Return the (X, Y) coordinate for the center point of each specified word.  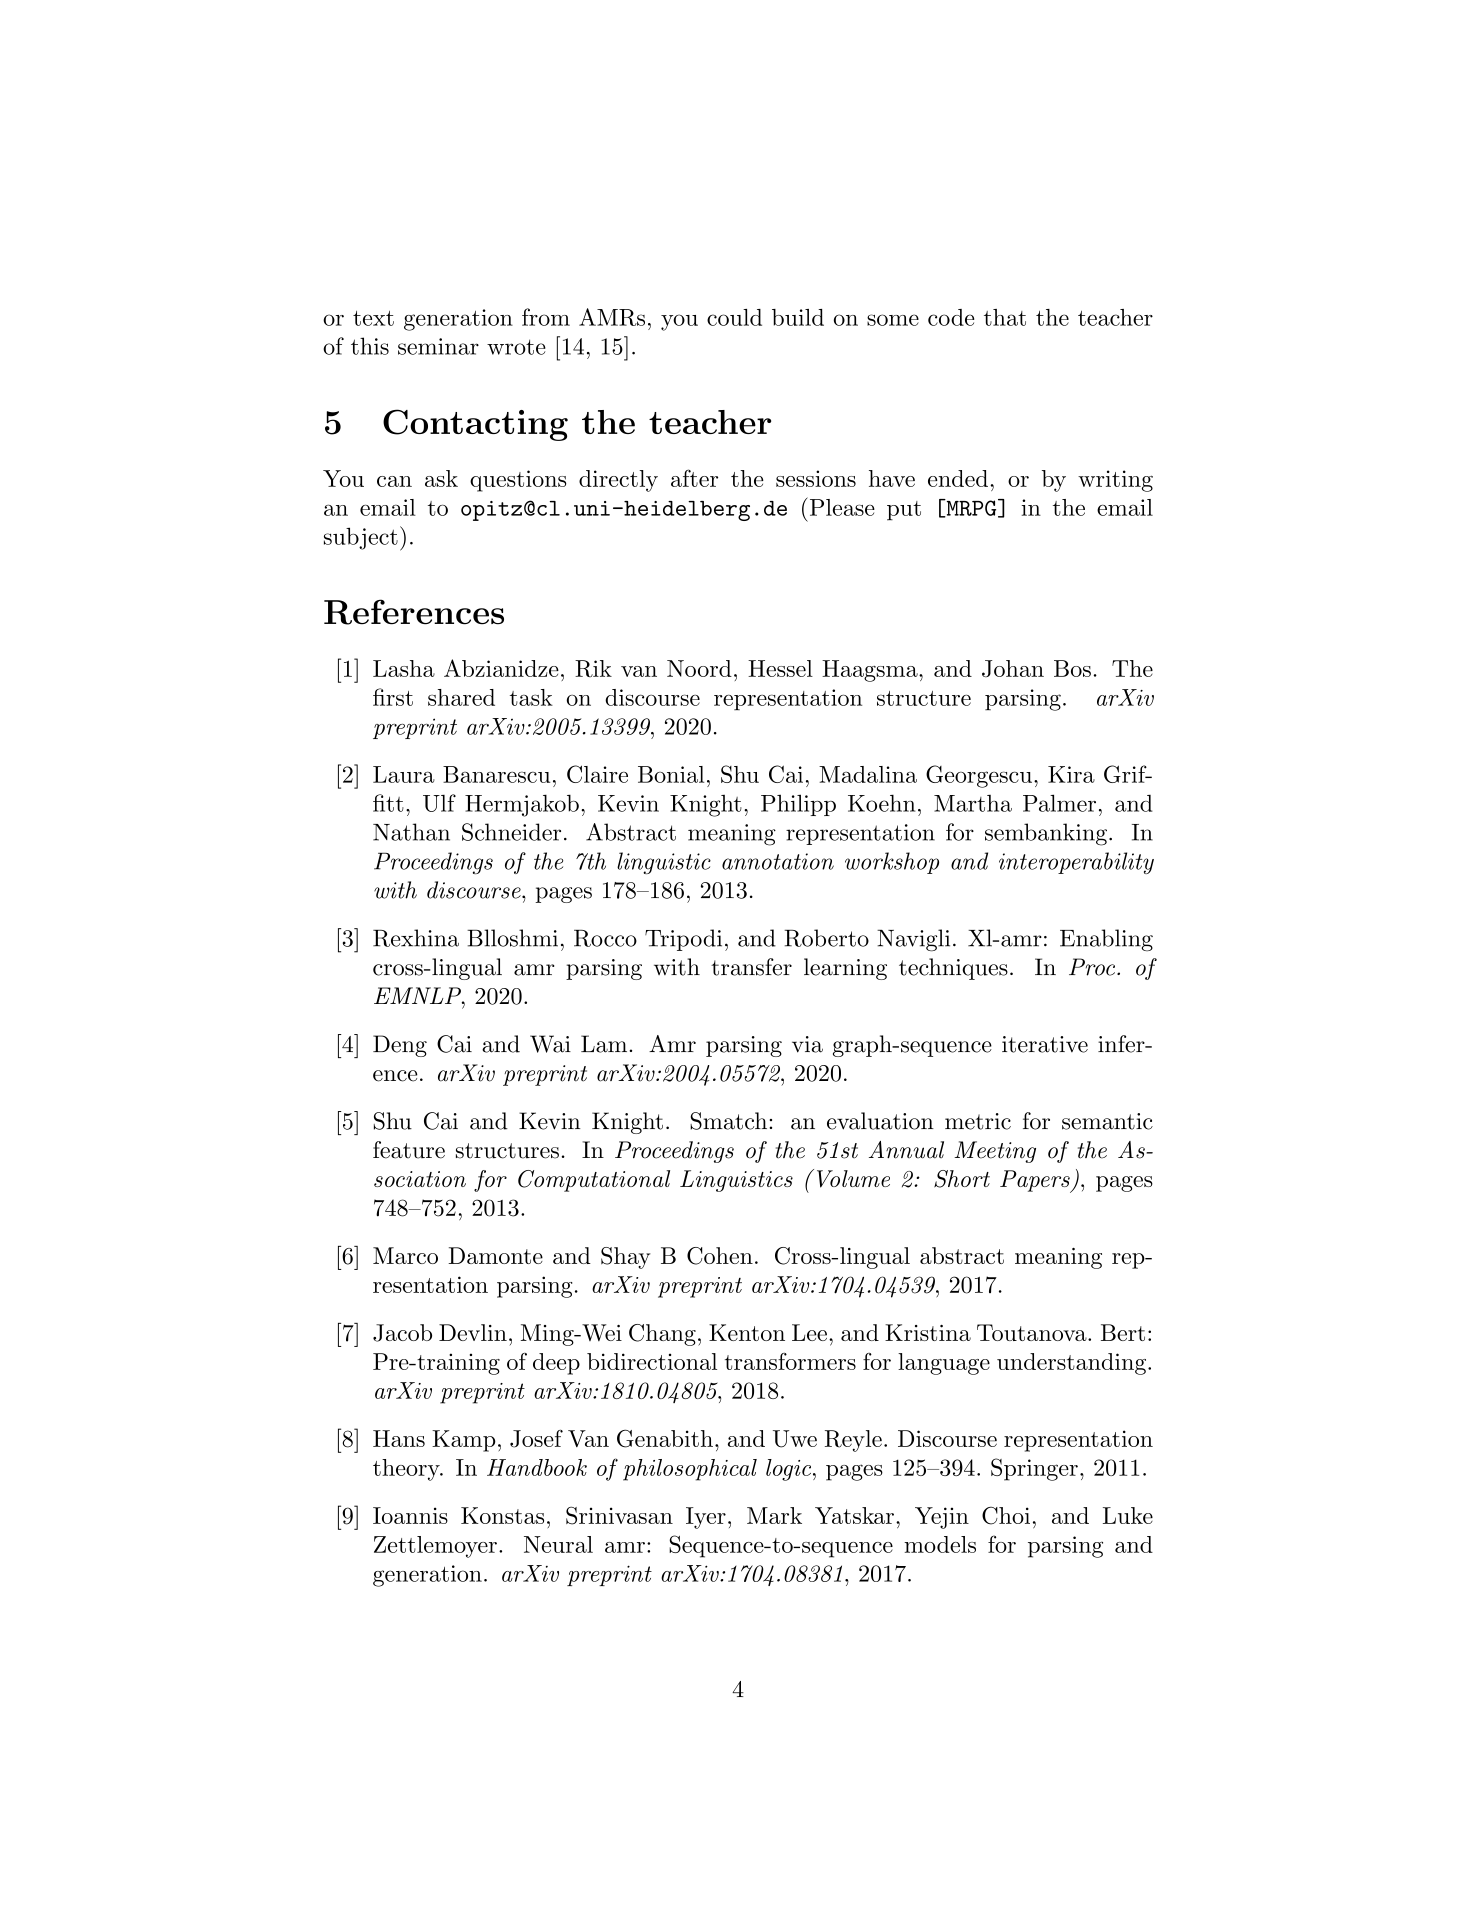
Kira (1071, 774)
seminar (438, 346)
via (807, 1044)
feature (409, 1150)
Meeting (995, 1152)
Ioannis (410, 1515)
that (1005, 317)
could (734, 317)
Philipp (798, 805)
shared (461, 697)
